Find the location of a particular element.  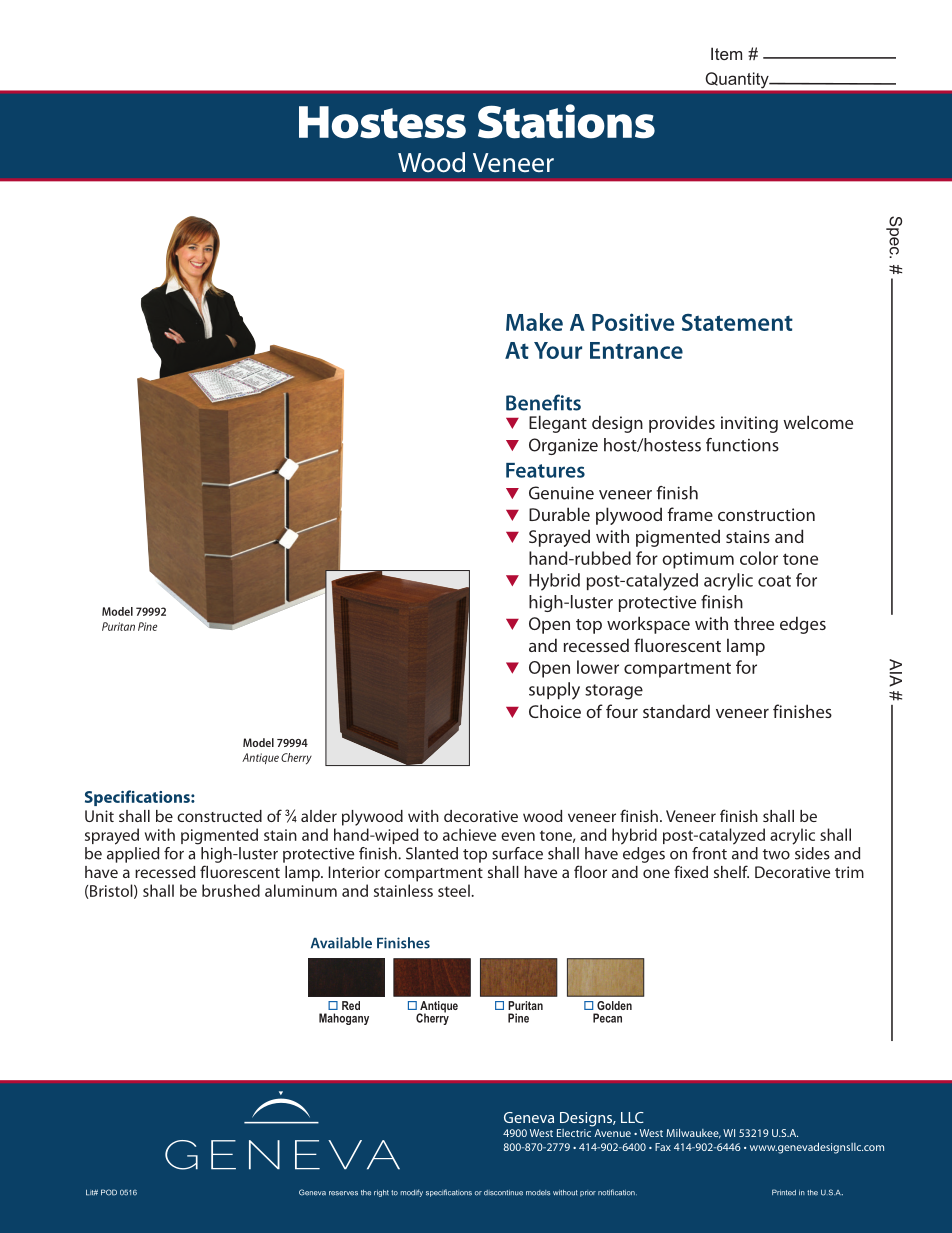

discontinue is located at coordinates (503, 1193).
